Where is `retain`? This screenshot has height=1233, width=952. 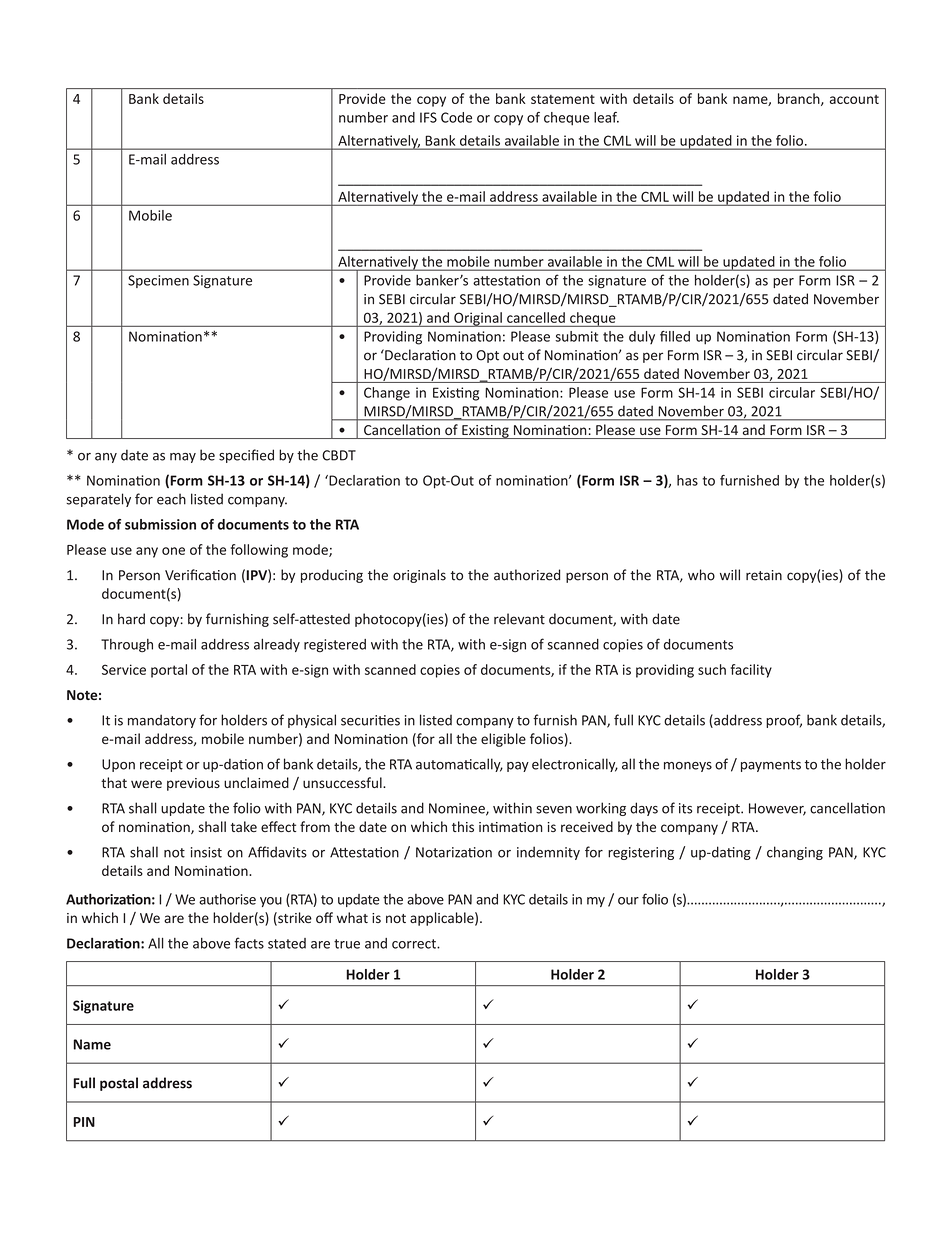 retain is located at coordinates (764, 575).
